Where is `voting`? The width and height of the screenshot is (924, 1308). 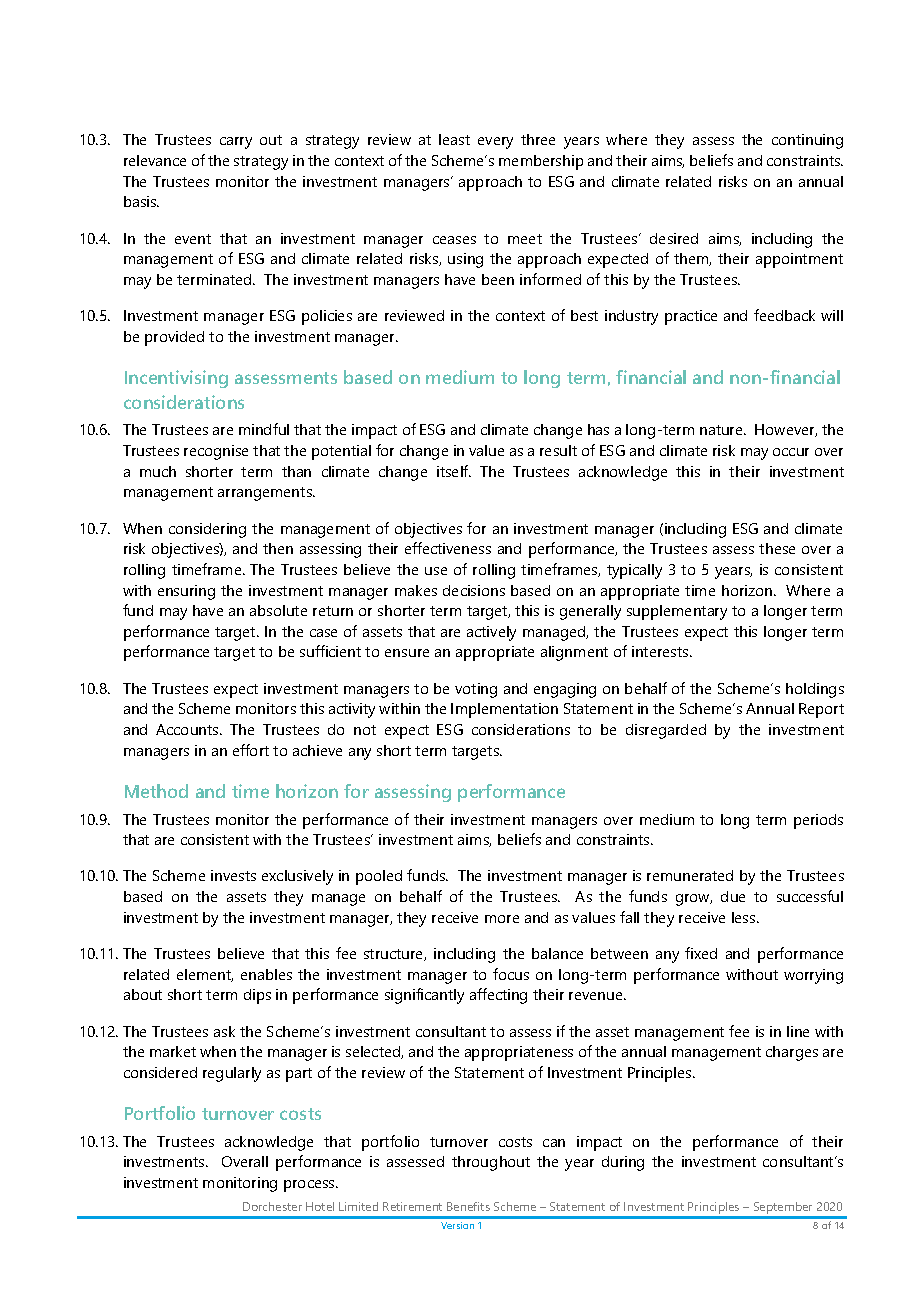 voting is located at coordinates (476, 690).
